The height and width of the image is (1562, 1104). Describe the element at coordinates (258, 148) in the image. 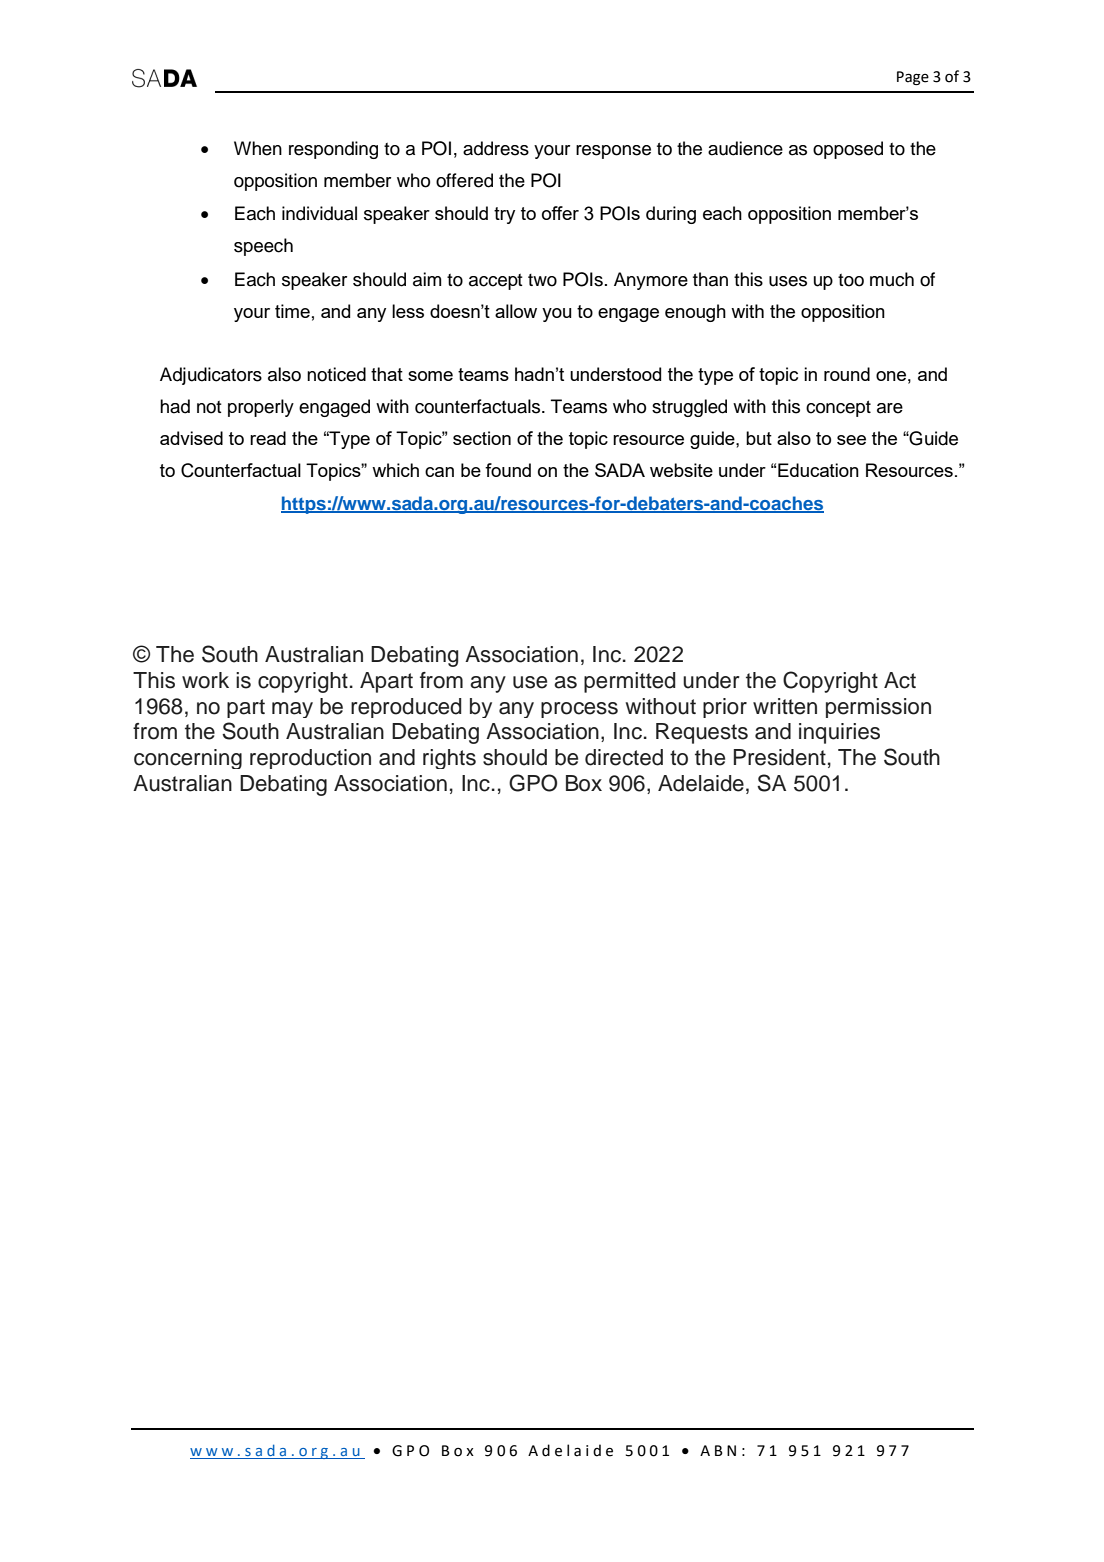

I see `When` at that location.
